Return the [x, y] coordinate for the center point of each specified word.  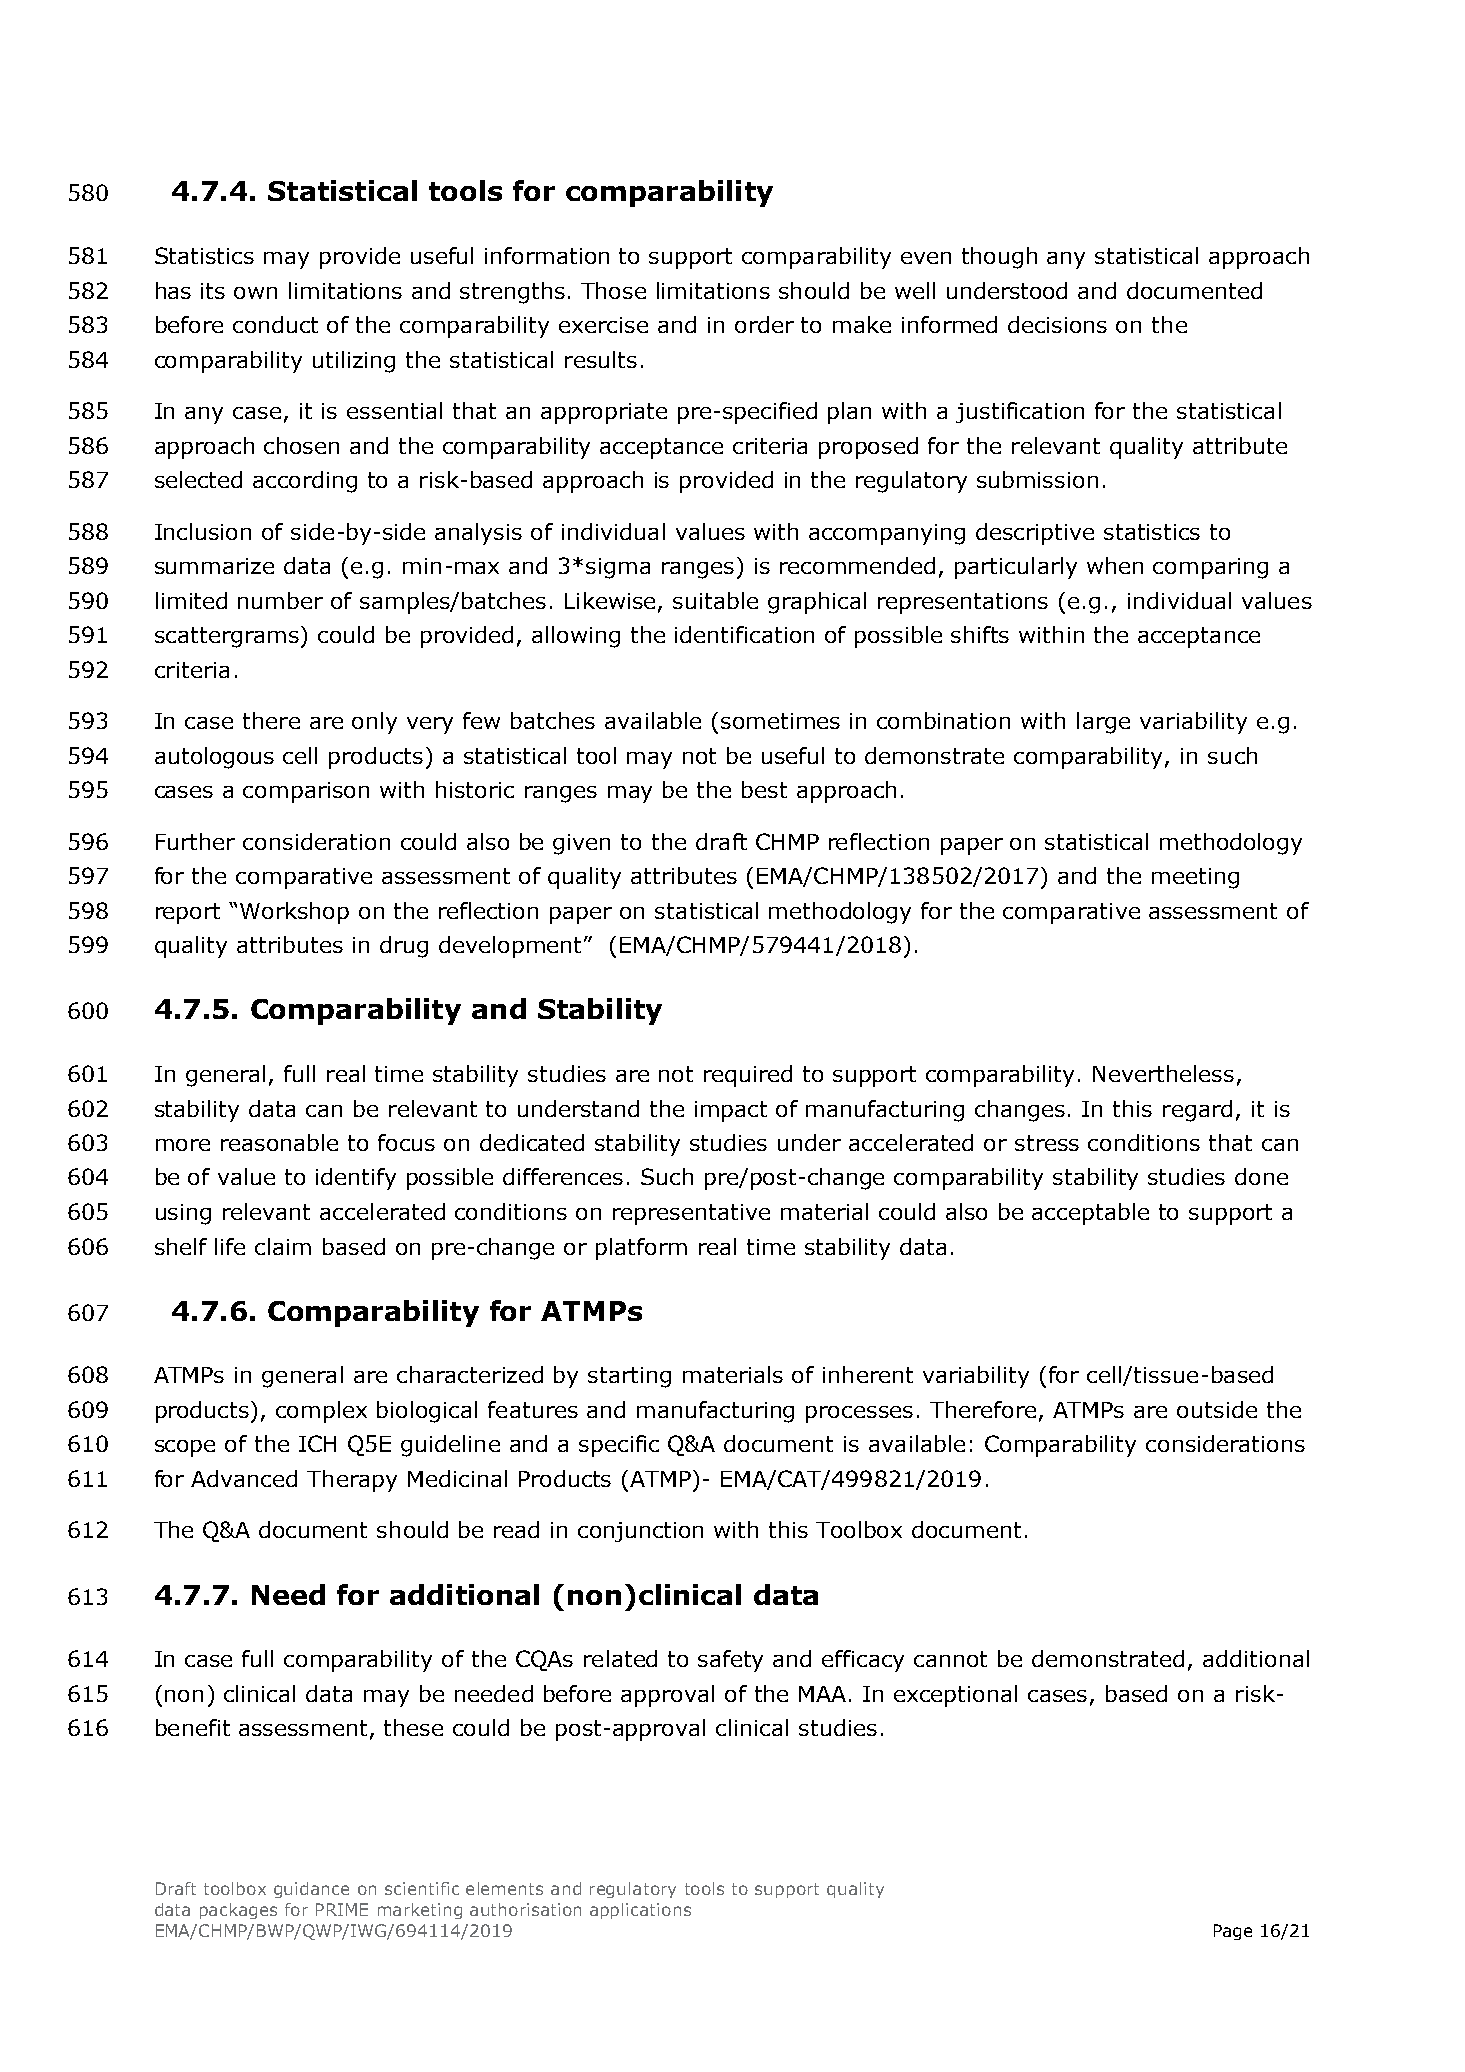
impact [731, 1111]
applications [640, 1911]
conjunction [640, 1532]
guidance [311, 1890]
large [1103, 723]
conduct [275, 324]
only [374, 723]
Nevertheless [1163, 1073]
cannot [950, 1659]
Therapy [352, 1481]
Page [1233, 1932]
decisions [1057, 324]
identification [744, 634]
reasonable [279, 1142]
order [764, 324]
